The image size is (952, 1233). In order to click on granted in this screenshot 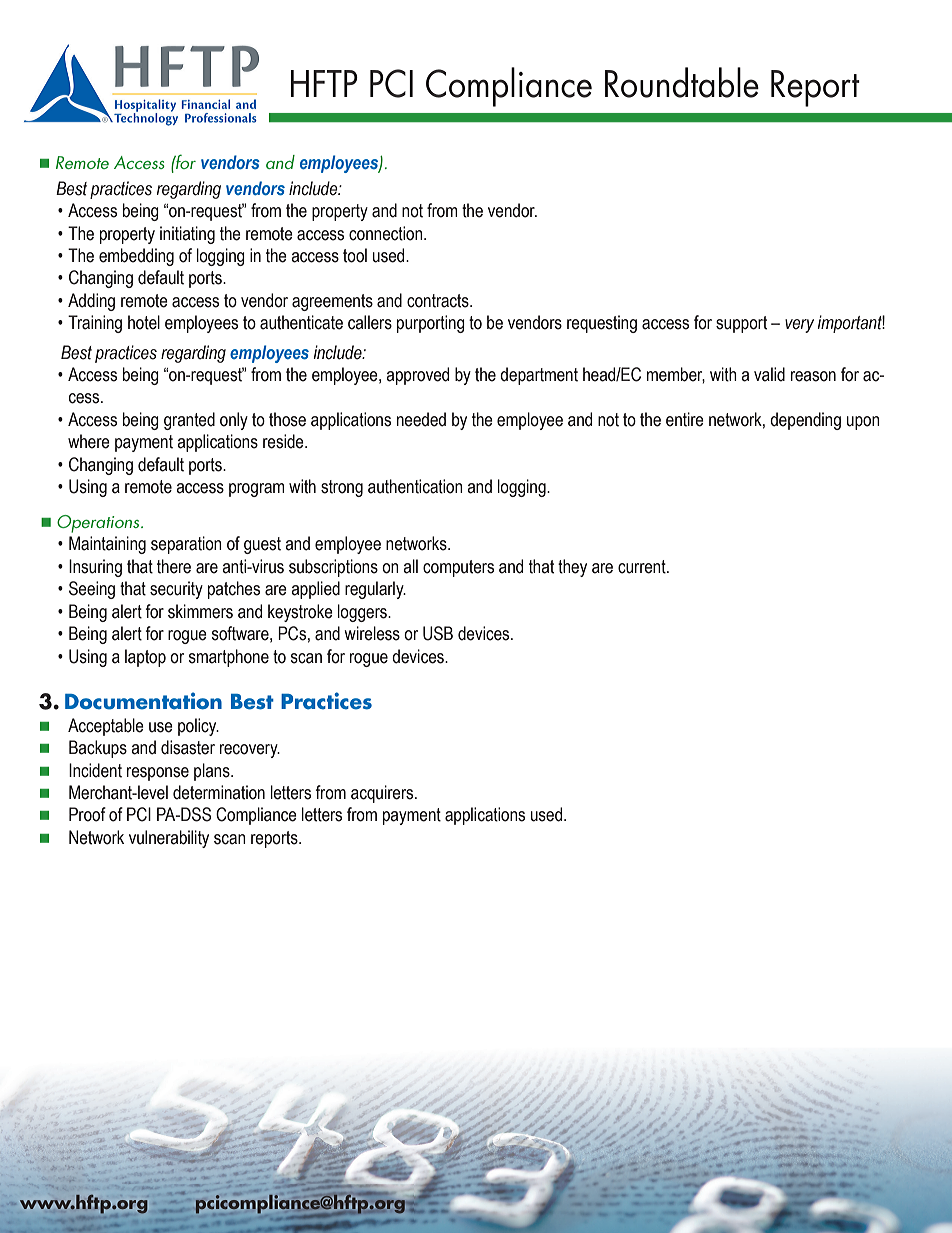, I will do `click(189, 421)`.
